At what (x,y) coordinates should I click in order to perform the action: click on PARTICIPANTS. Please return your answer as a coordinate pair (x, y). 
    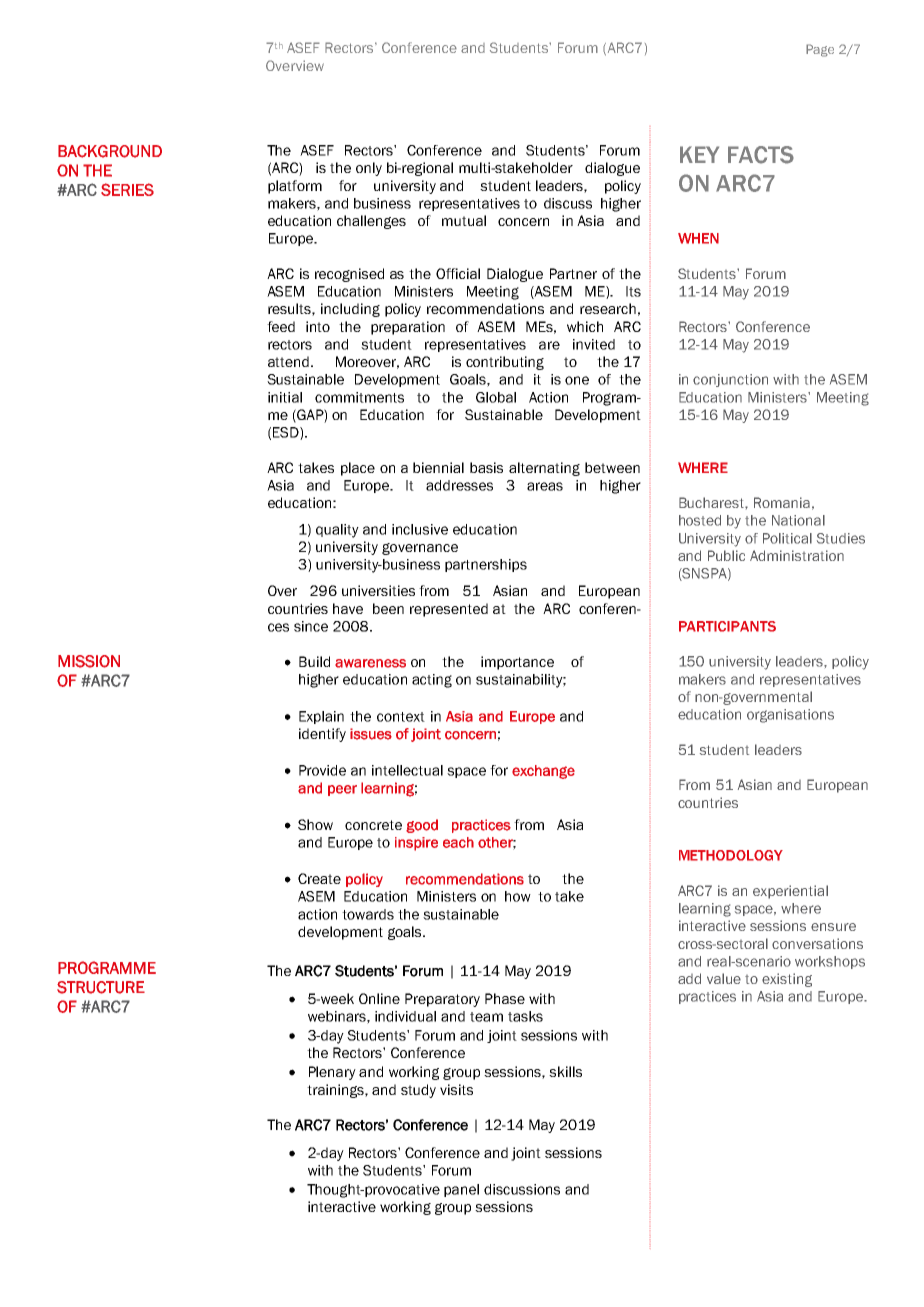
    Looking at the image, I should click on (727, 626).
